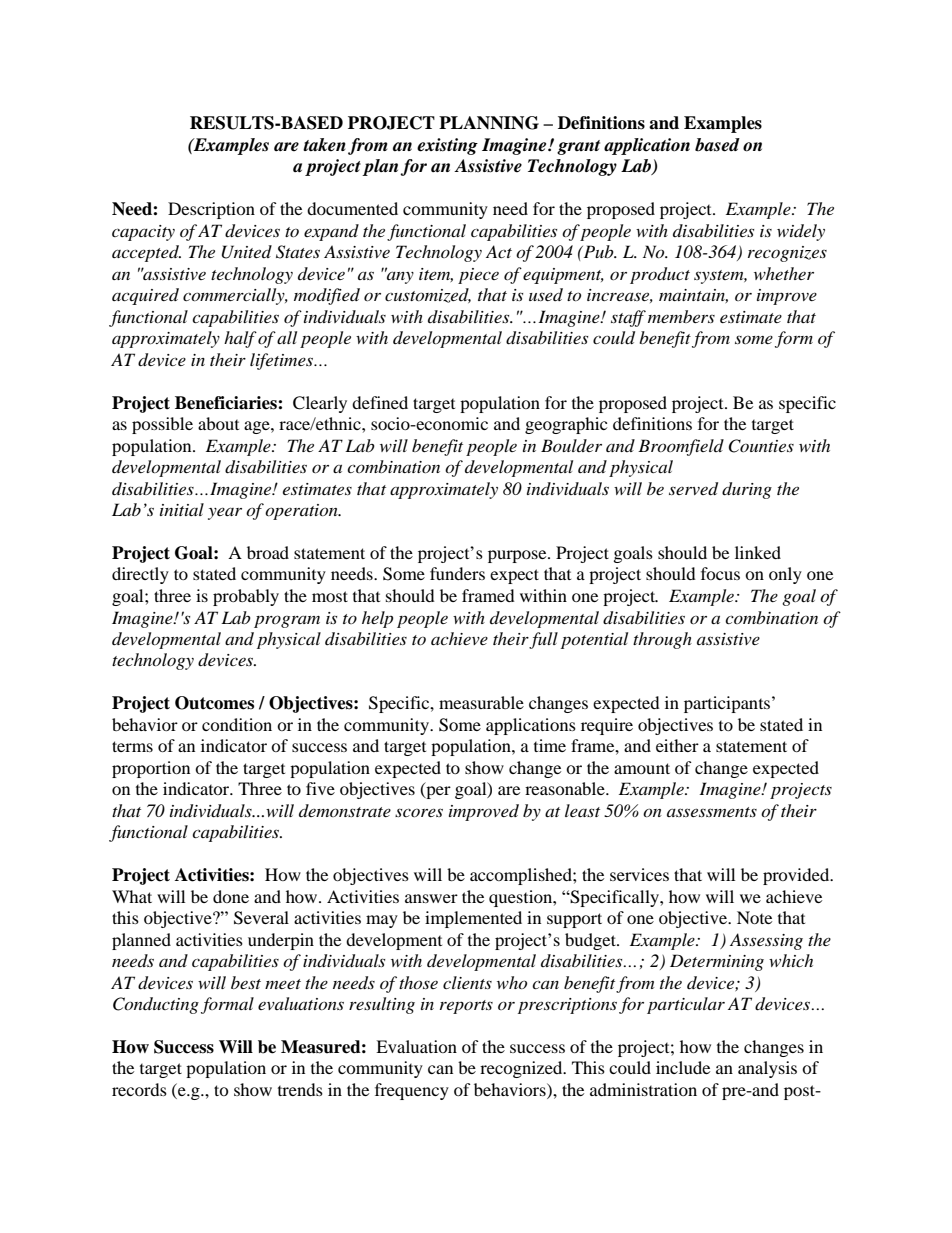 This screenshot has width=952, height=1233. What do you see at coordinates (447, 146) in the screenshot?
I see `existing` at bounding box center [447, 146].
